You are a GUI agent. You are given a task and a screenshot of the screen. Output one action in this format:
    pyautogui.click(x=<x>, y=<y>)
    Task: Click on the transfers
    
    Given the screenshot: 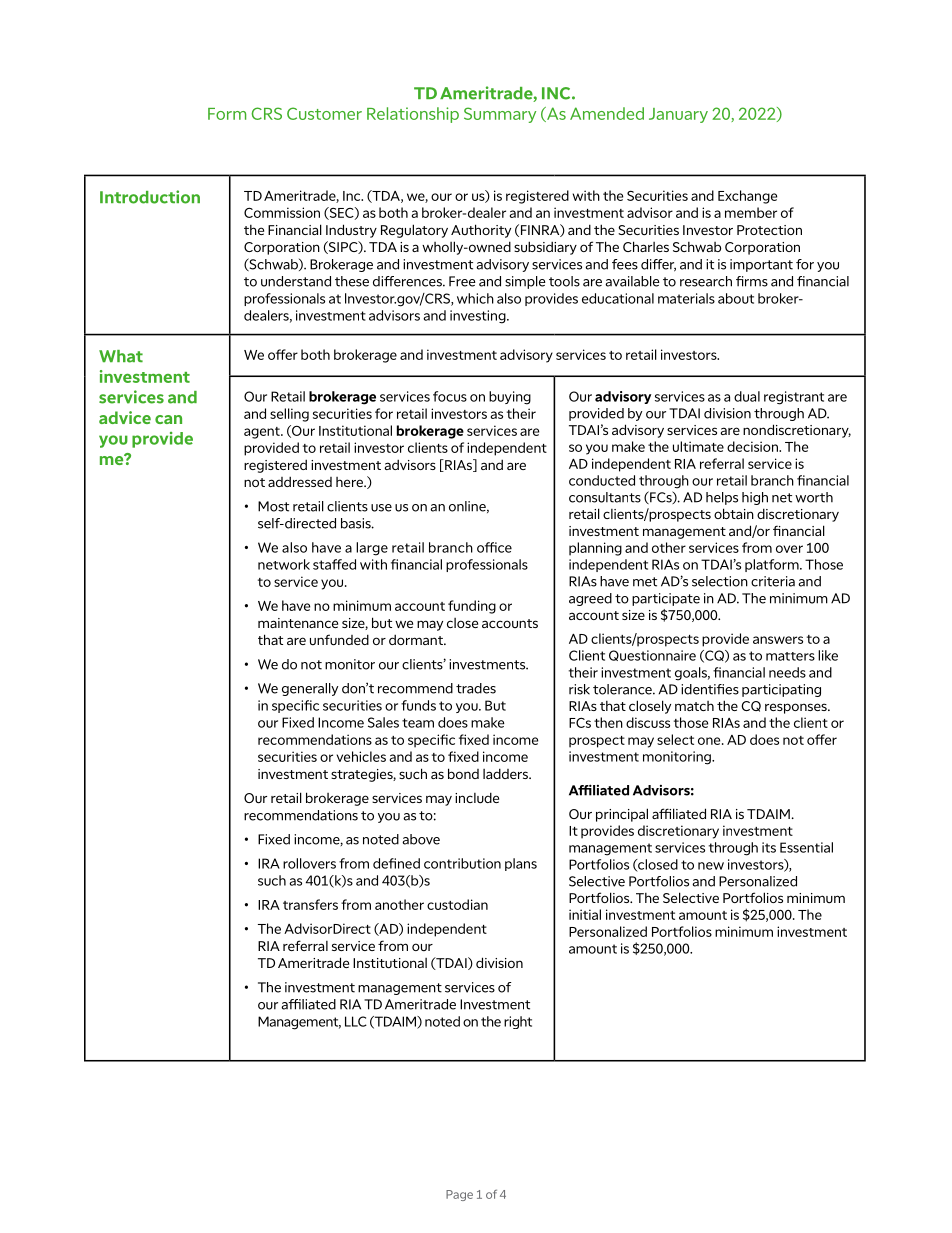 What is the action you would take?
    pyautogui.click(x=310, y=904)
